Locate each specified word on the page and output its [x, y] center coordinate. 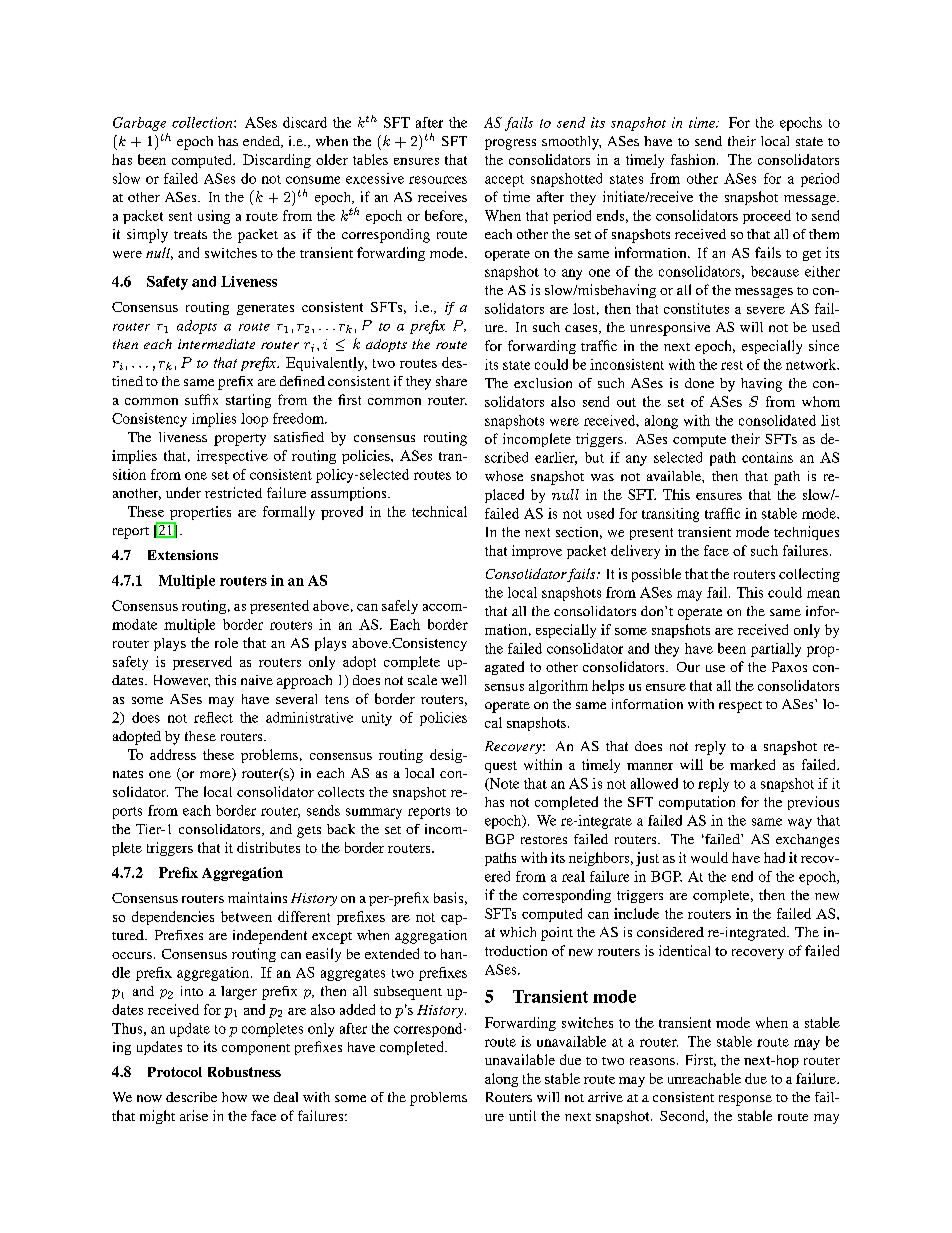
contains [767, 457]
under [183, 492]
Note [503, 784]
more [216, 776]
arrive [605, 1097]
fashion [694, 159]
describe [191, 1097]
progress [510, 144]
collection [203, 122]
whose [504, 476]
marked [752, 764]
